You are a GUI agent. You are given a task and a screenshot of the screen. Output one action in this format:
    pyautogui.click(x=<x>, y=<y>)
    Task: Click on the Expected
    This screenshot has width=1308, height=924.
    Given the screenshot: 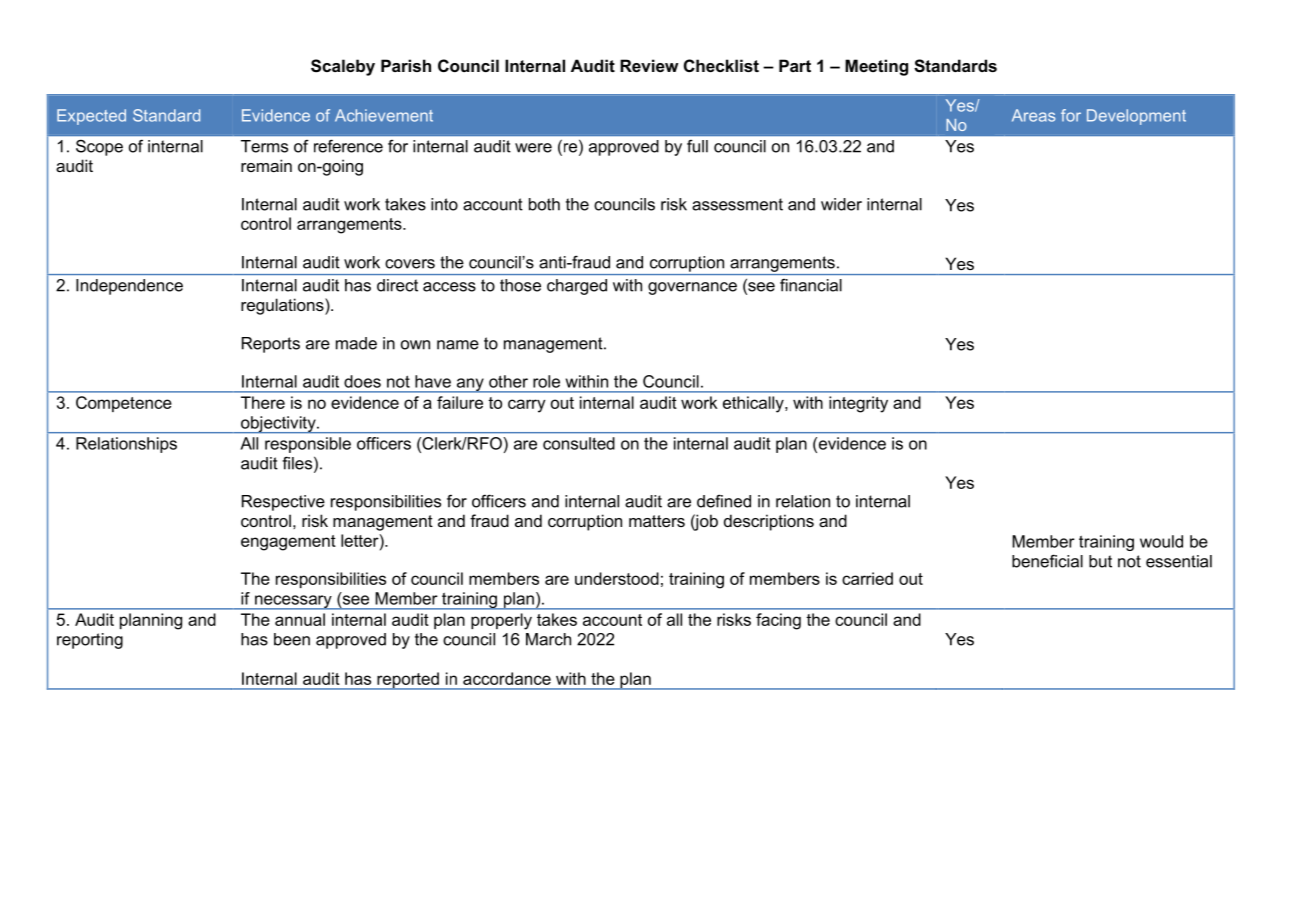 What is the action you would take?
    pyautogui.click(x=91, y=117)
